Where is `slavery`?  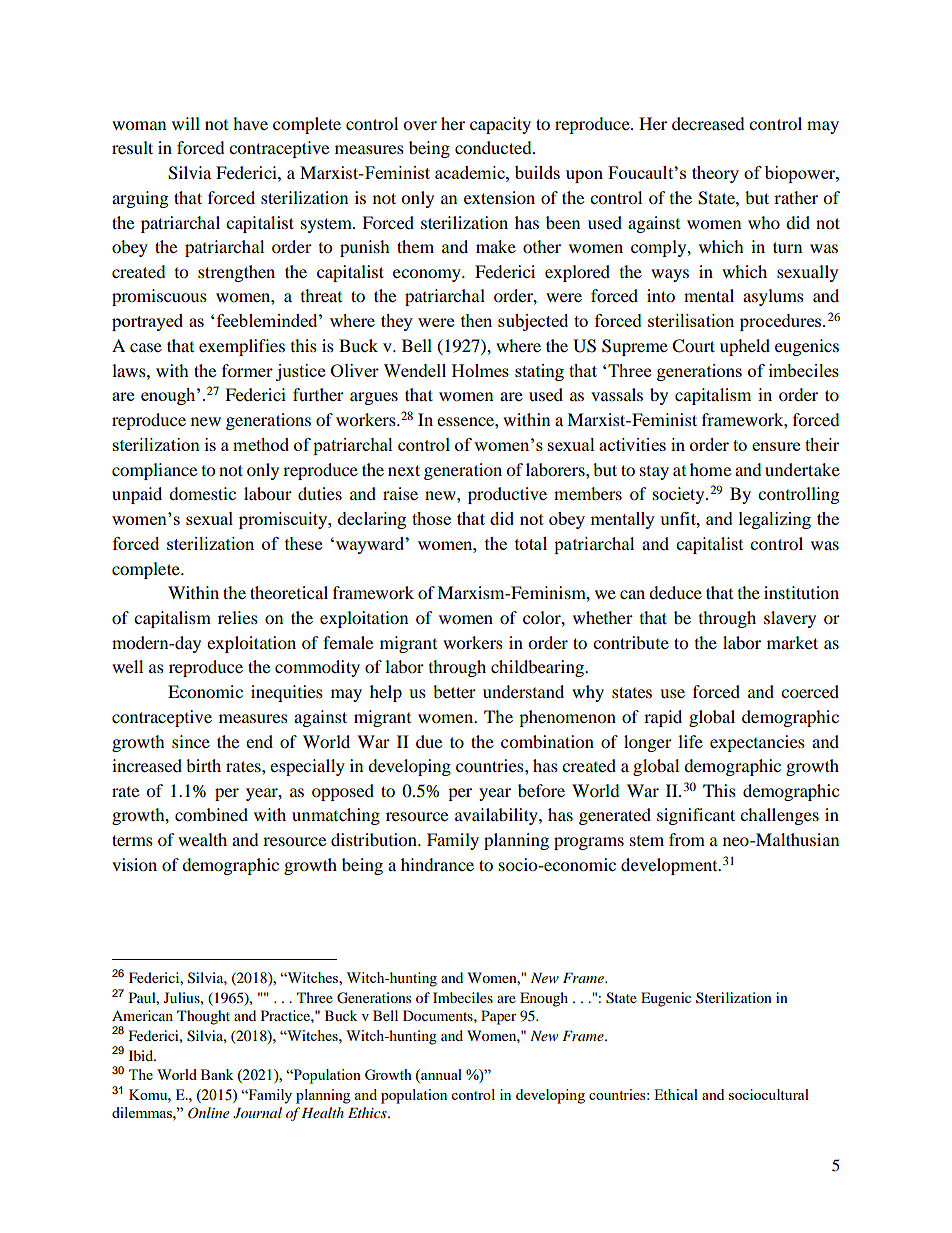 slavery is located at coordinates (790, 619).
